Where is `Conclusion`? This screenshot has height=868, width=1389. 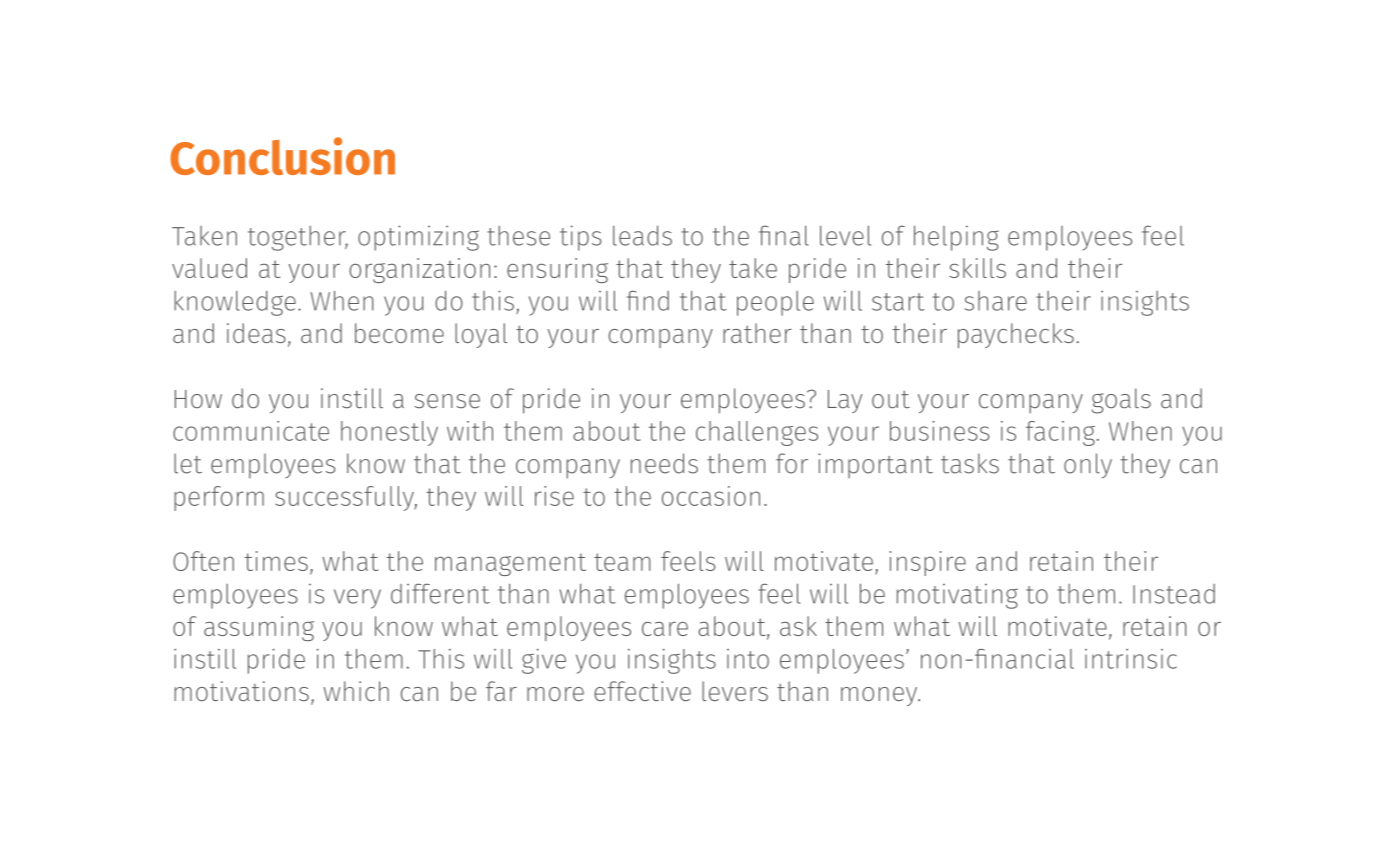
Conclusion is located at coordinates (282, 156).
